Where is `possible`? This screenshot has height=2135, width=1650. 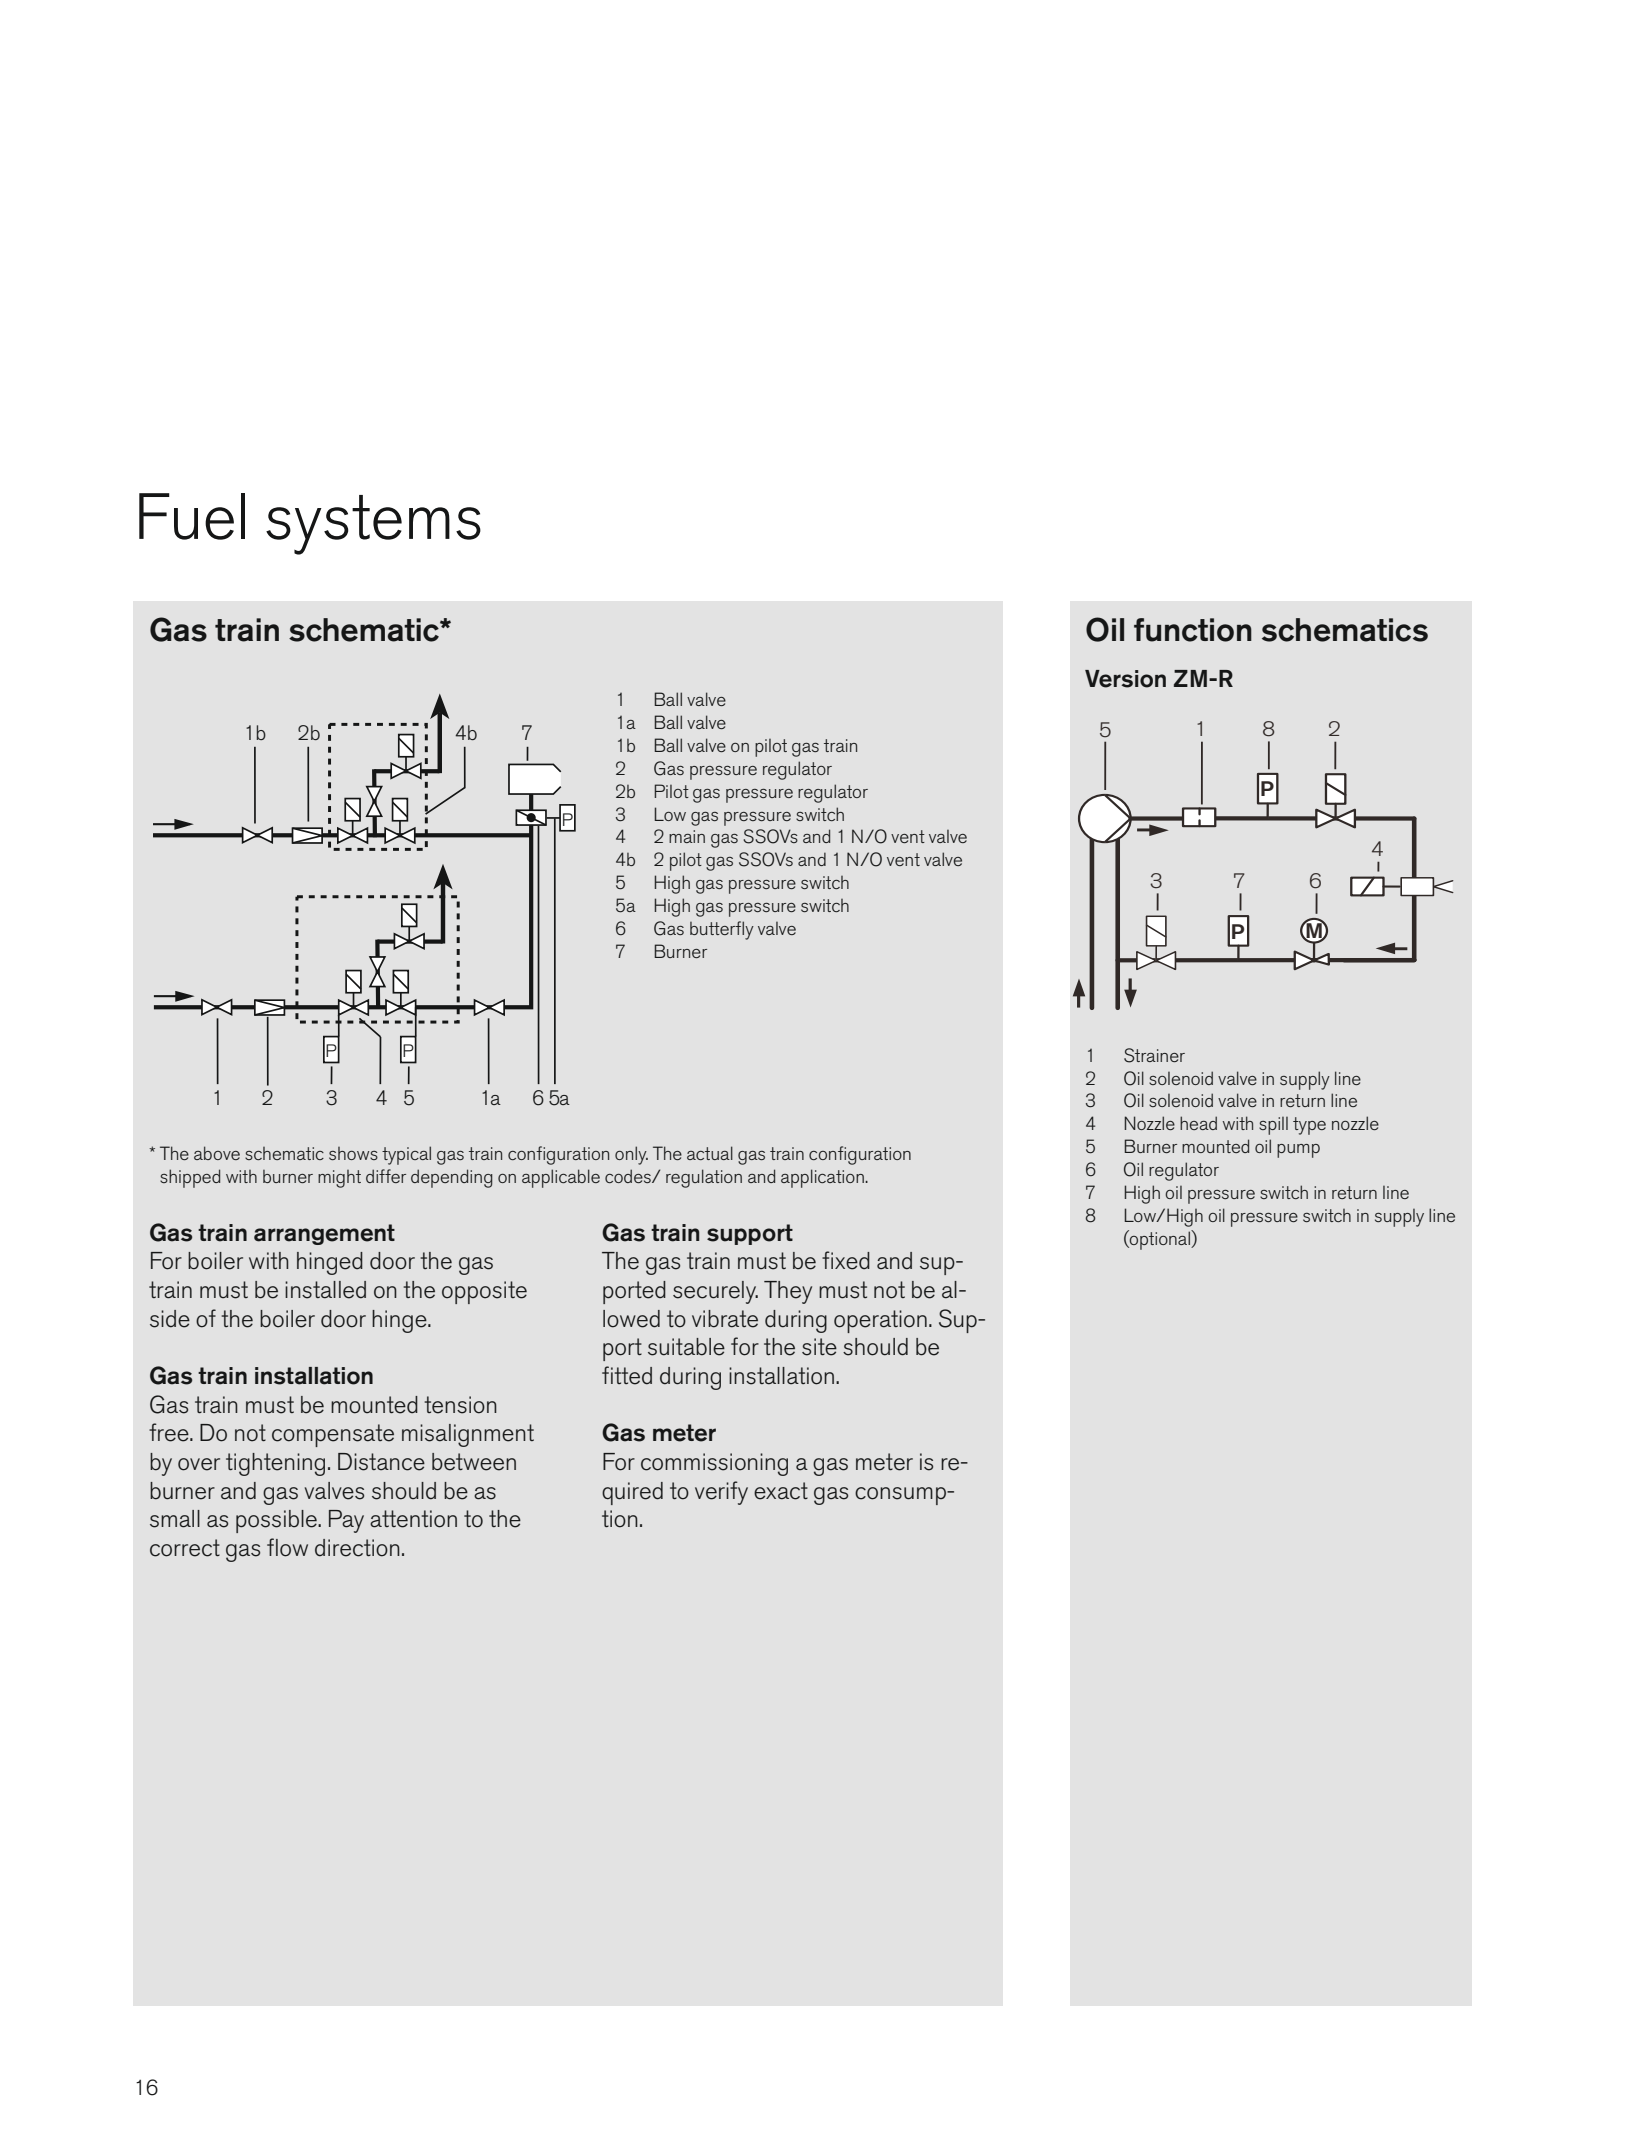
possible is located at coordinates (277, 1521).
